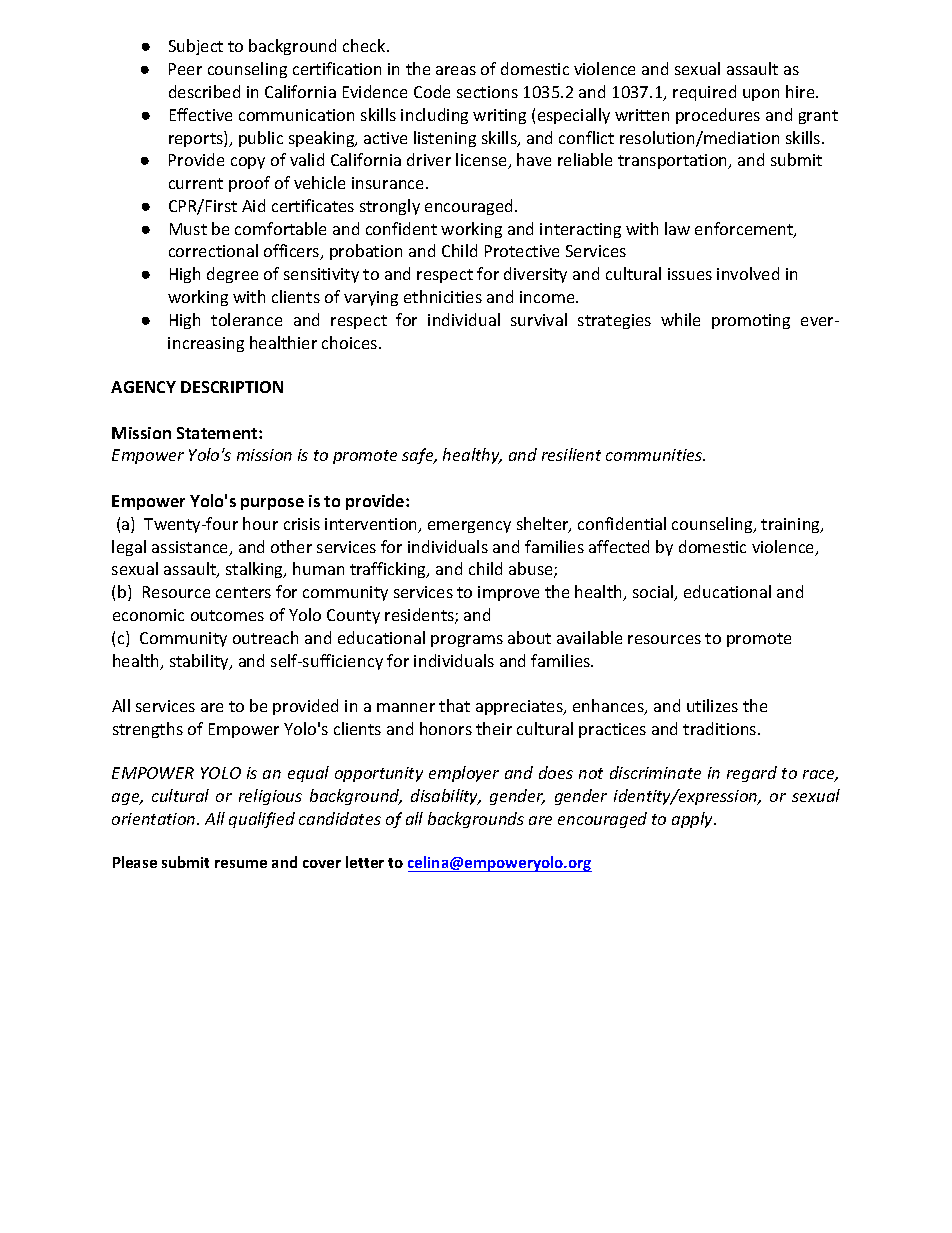 This document has height=1233, width=952. I want to click on resume, so click(241, 864).
